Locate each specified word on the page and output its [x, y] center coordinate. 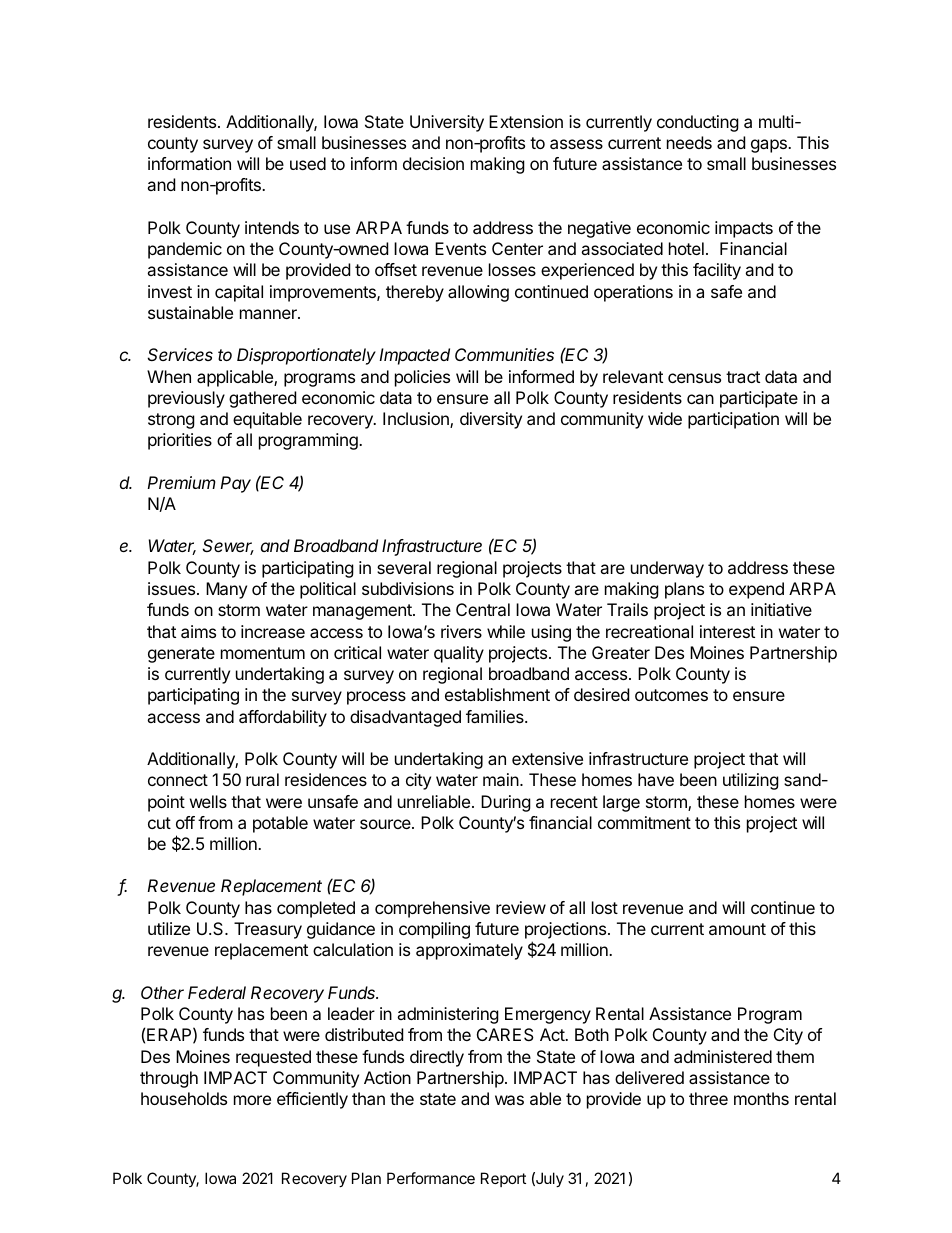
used [308, 163]
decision [433, 163]
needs [689, 142]
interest [727, 631]
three [708, 1098]
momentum [263, 653]
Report [503, 1179]
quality [459, 654]
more [252, 1100]
